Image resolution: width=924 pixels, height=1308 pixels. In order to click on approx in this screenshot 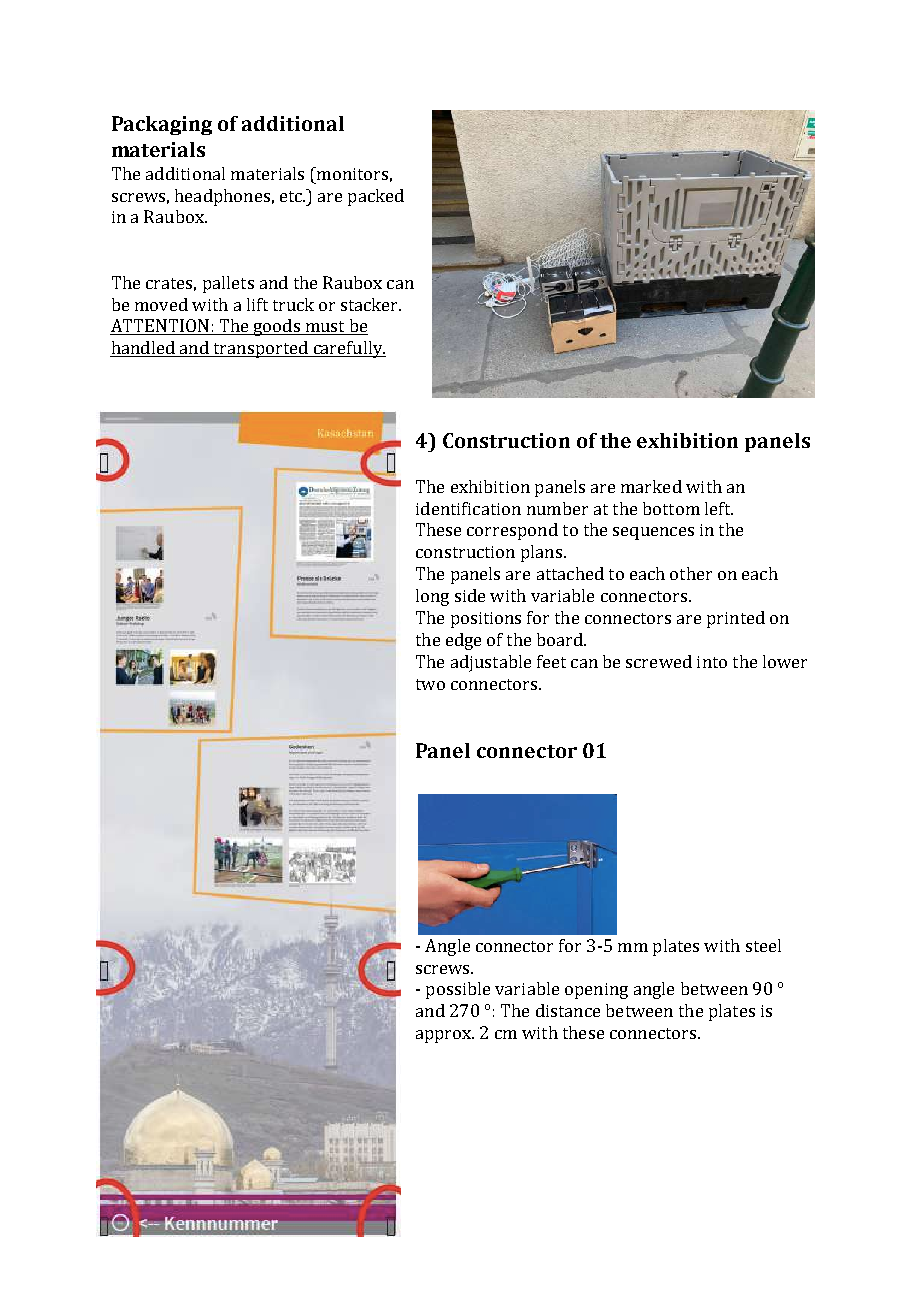, I will do `click(445, 1036)`.
